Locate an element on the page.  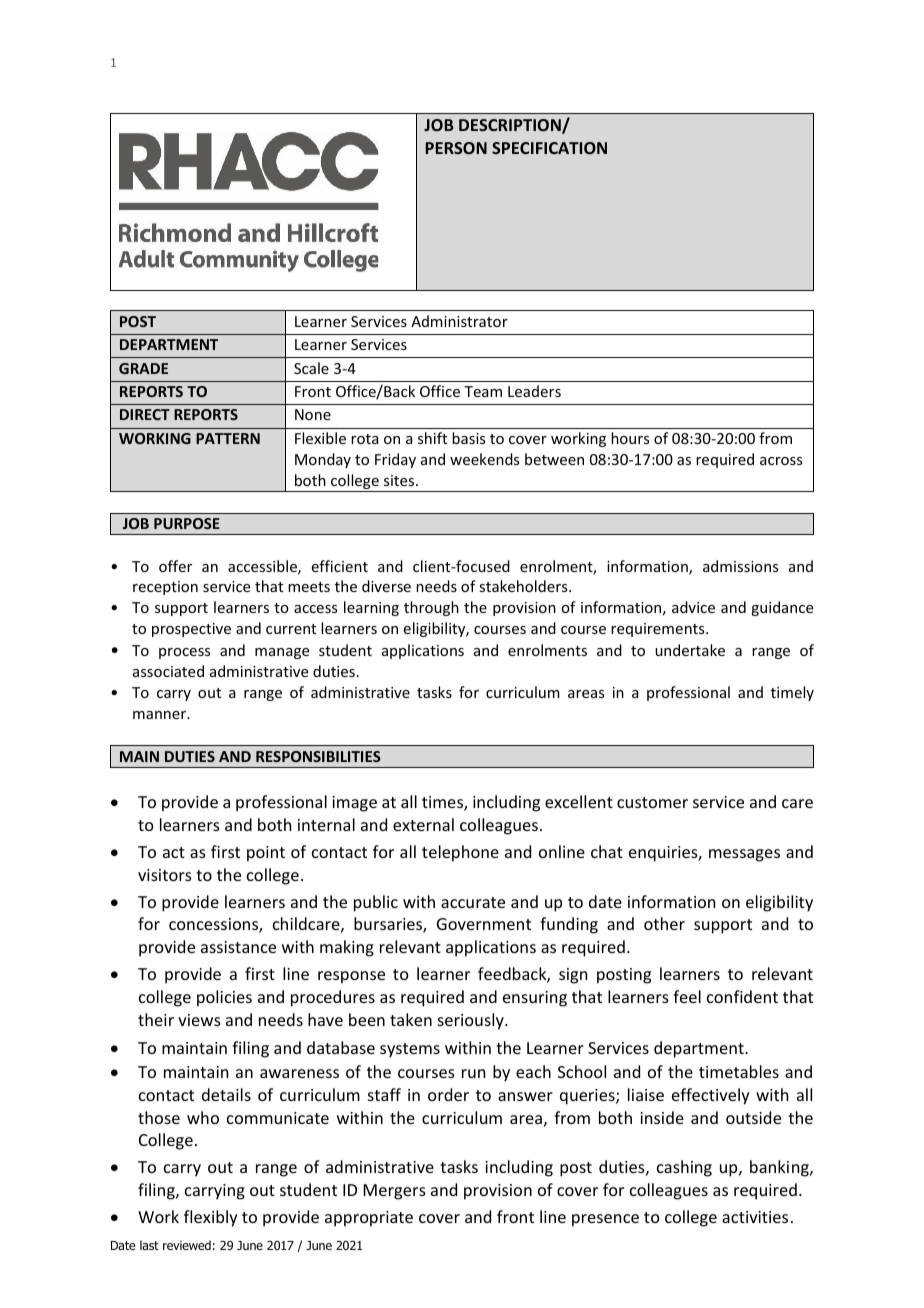
PERSON is located at coordinates (456, 148).
